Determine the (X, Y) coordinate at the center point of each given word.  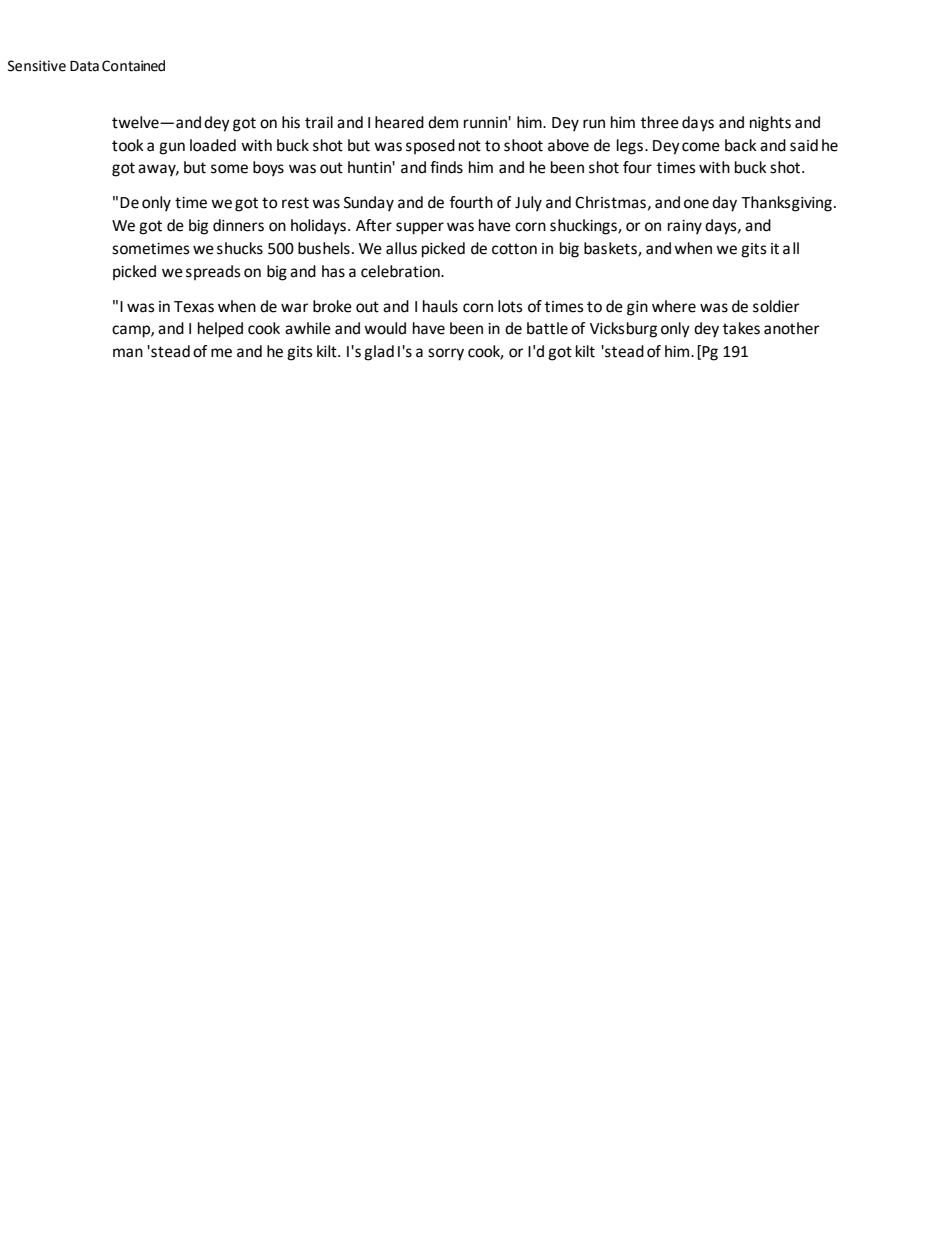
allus (401, 248)
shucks (240, 248)
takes (741, 328)
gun (172, 148)
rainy (685, 227)
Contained (133, 66)
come (701, 147)
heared (399, 122)
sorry (446, 354)
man (128, 353)
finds (446, 167)
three (660, 122)
